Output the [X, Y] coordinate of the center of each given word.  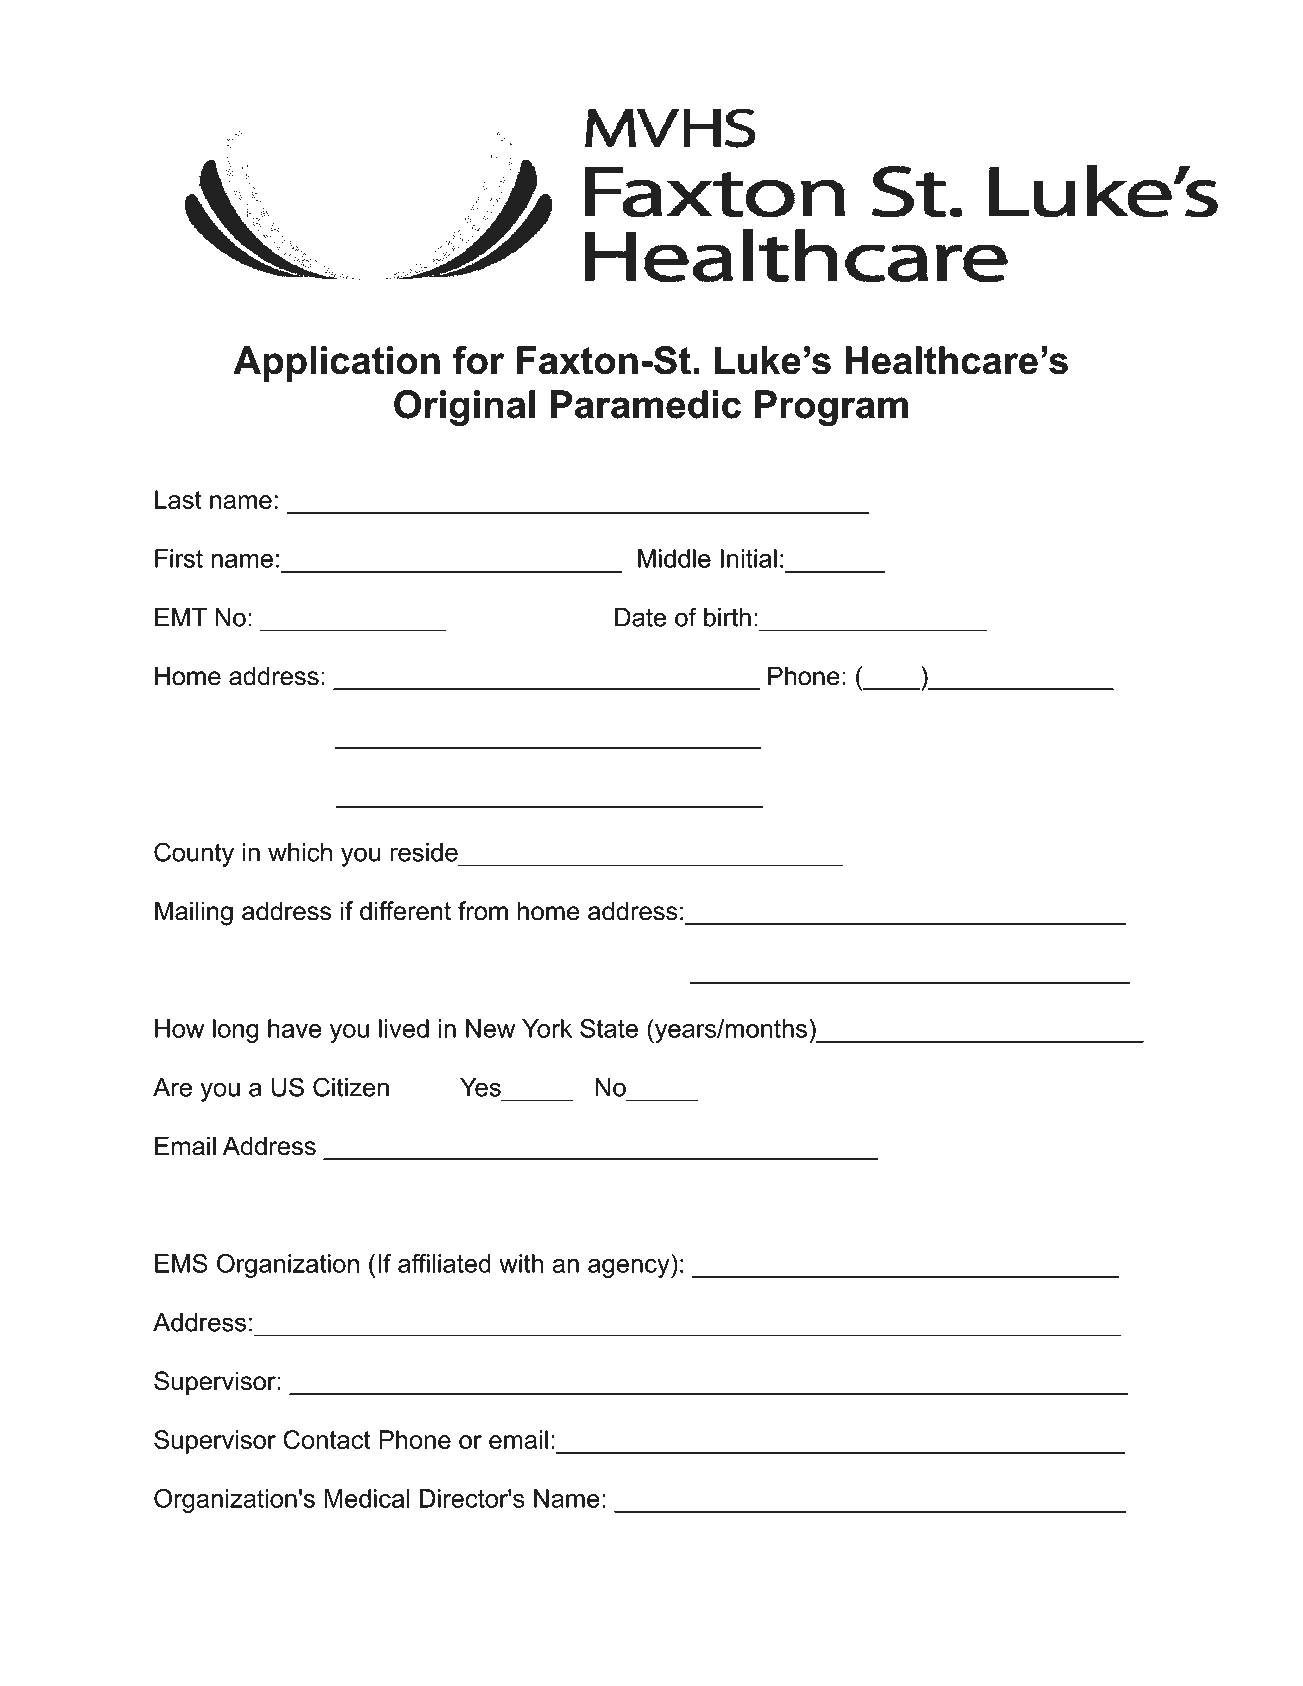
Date [640, 617]
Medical [367, 1498]
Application [336, 364]
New [490, 1028]
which [300, 852]
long [236, 1031]
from [483, 911]
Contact [326, 1439]
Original [464, 408]
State [609, 1028]
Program [831, 408]
